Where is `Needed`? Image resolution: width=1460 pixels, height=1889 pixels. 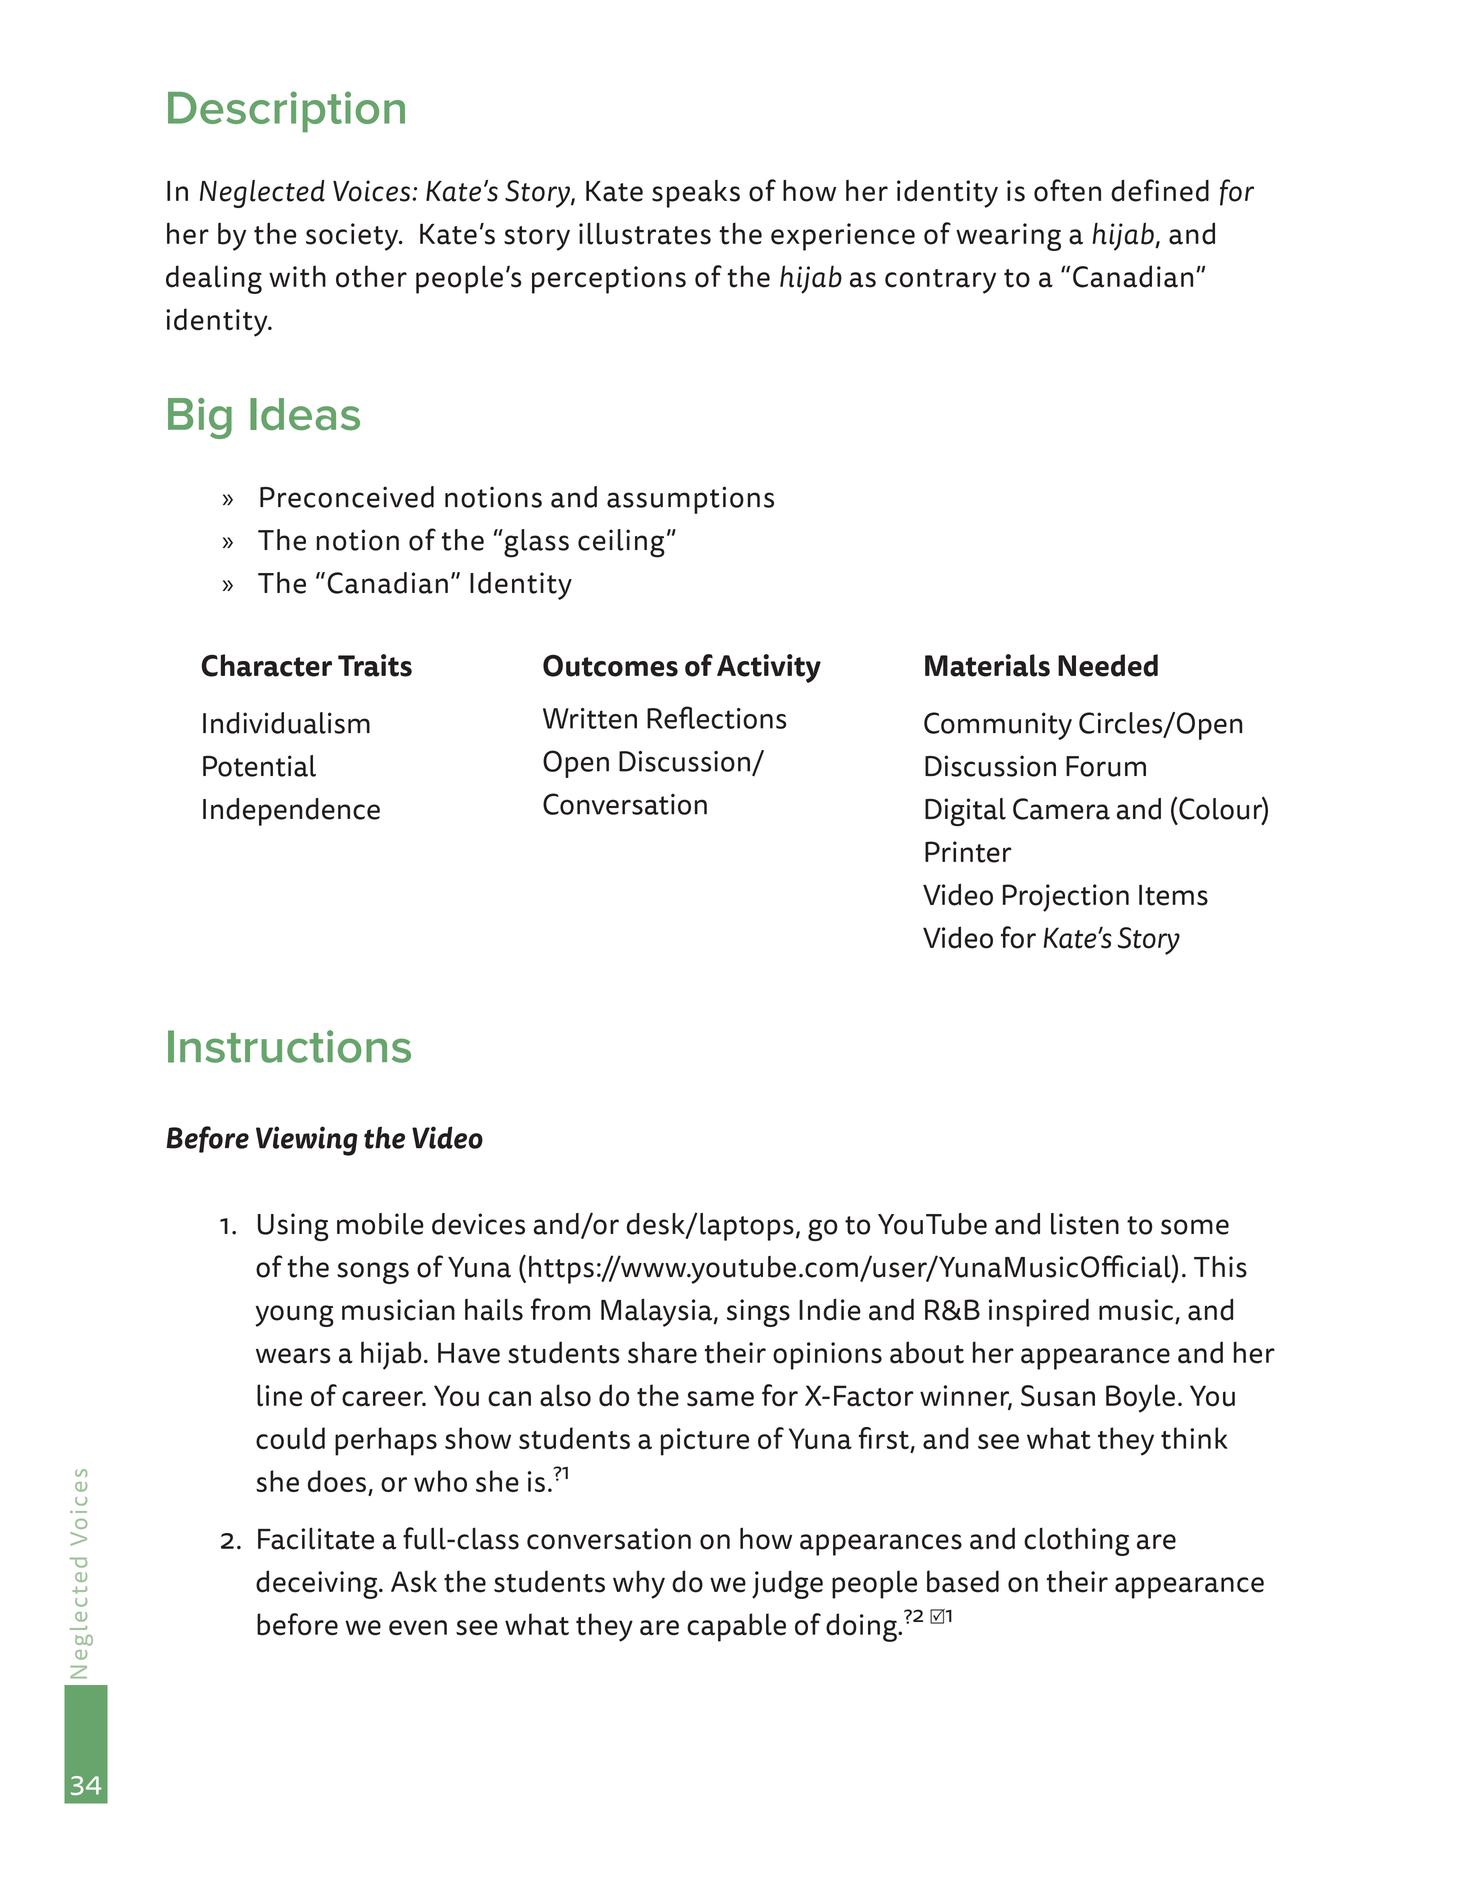
Needed is located at coordinates (1108, 665).
